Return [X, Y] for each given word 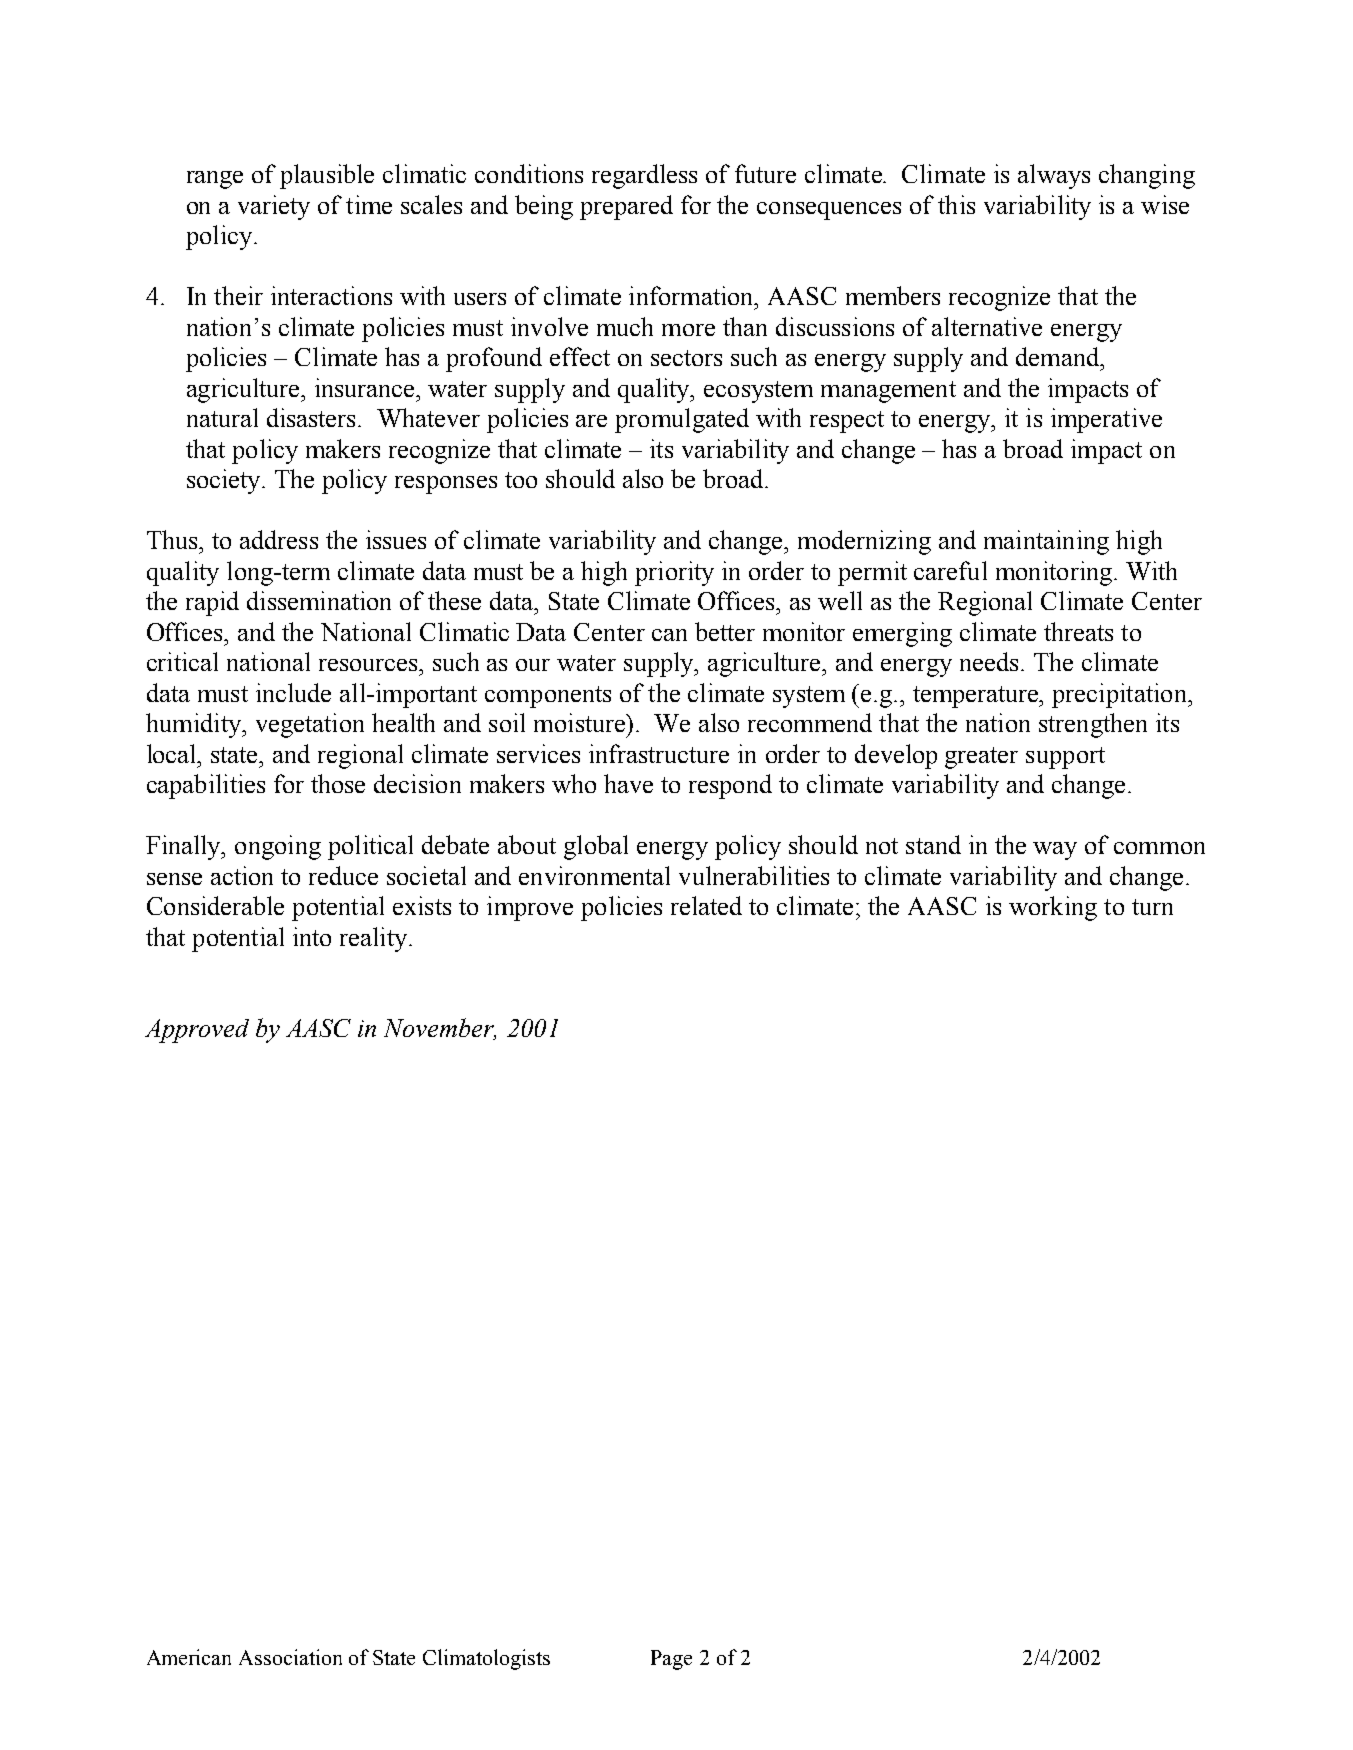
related [706, 905]
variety [274, 207]
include [293, 692]
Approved [197, 1031]
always [1054, 176]
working [1053, 908]
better [725, 631]
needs [989, 661]
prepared [626, 207]
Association [290, 1657]
